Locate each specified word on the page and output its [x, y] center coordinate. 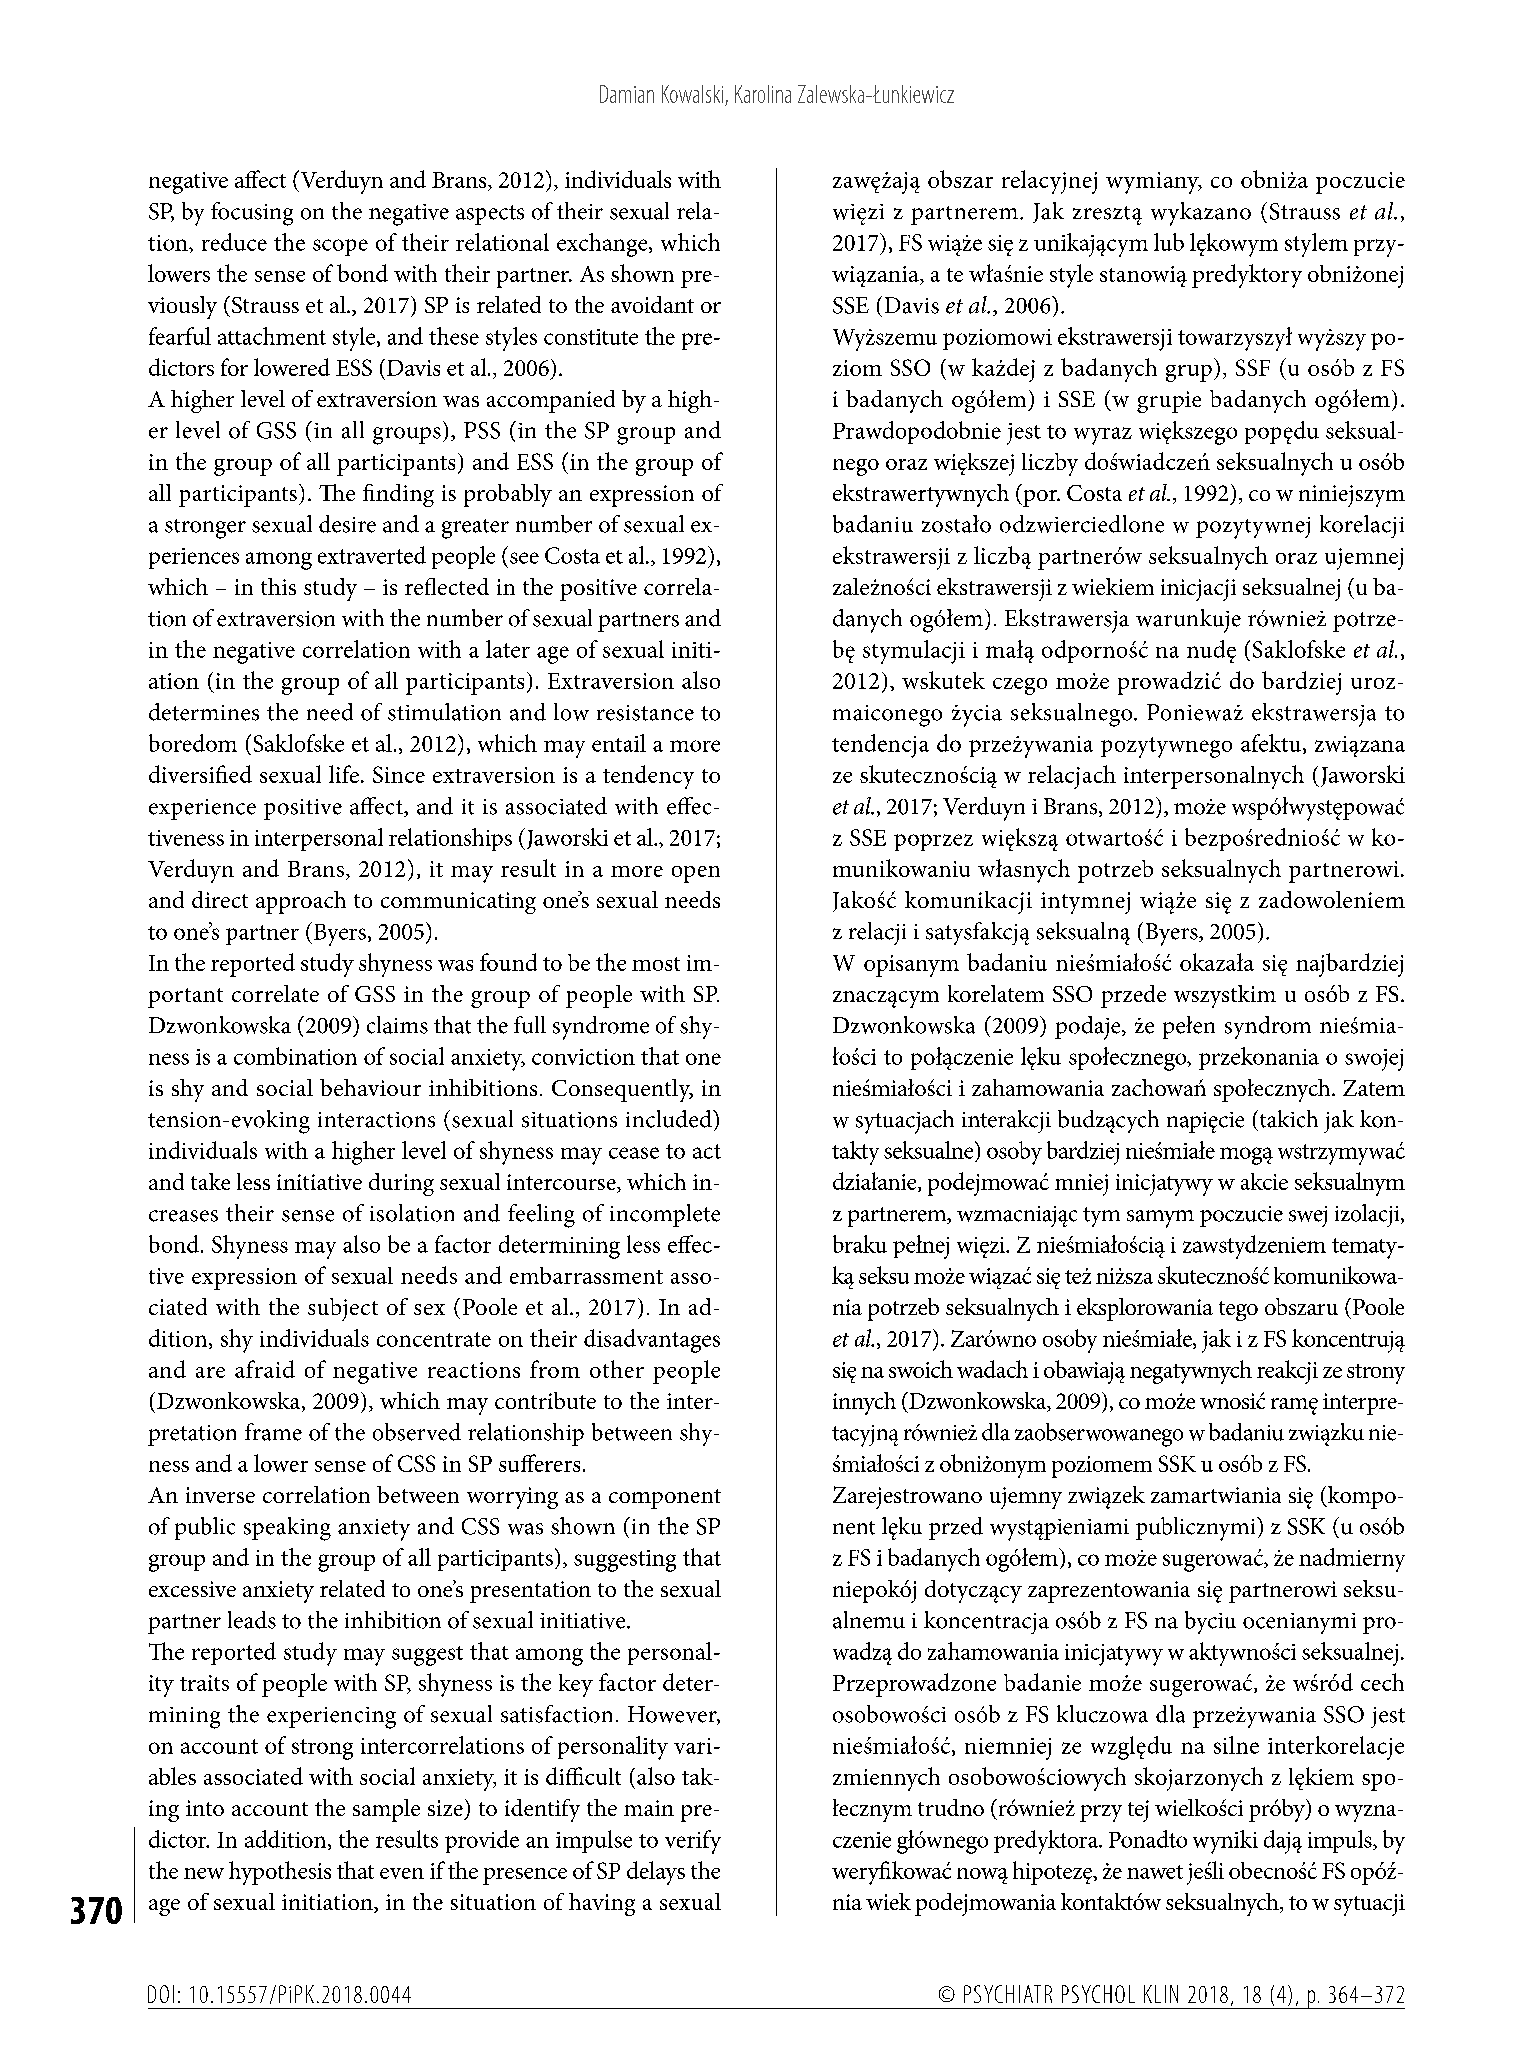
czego [1020, 686]
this [278, 586]
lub [1169, 242]
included [670, 1119]
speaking [287, 1529]
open [696, 874]
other [617, 1369]
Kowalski [692, 94]
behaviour [370, 1087]
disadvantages [652, 1341]
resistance [645, 713]
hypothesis [280, 1873]
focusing [252, 214]
